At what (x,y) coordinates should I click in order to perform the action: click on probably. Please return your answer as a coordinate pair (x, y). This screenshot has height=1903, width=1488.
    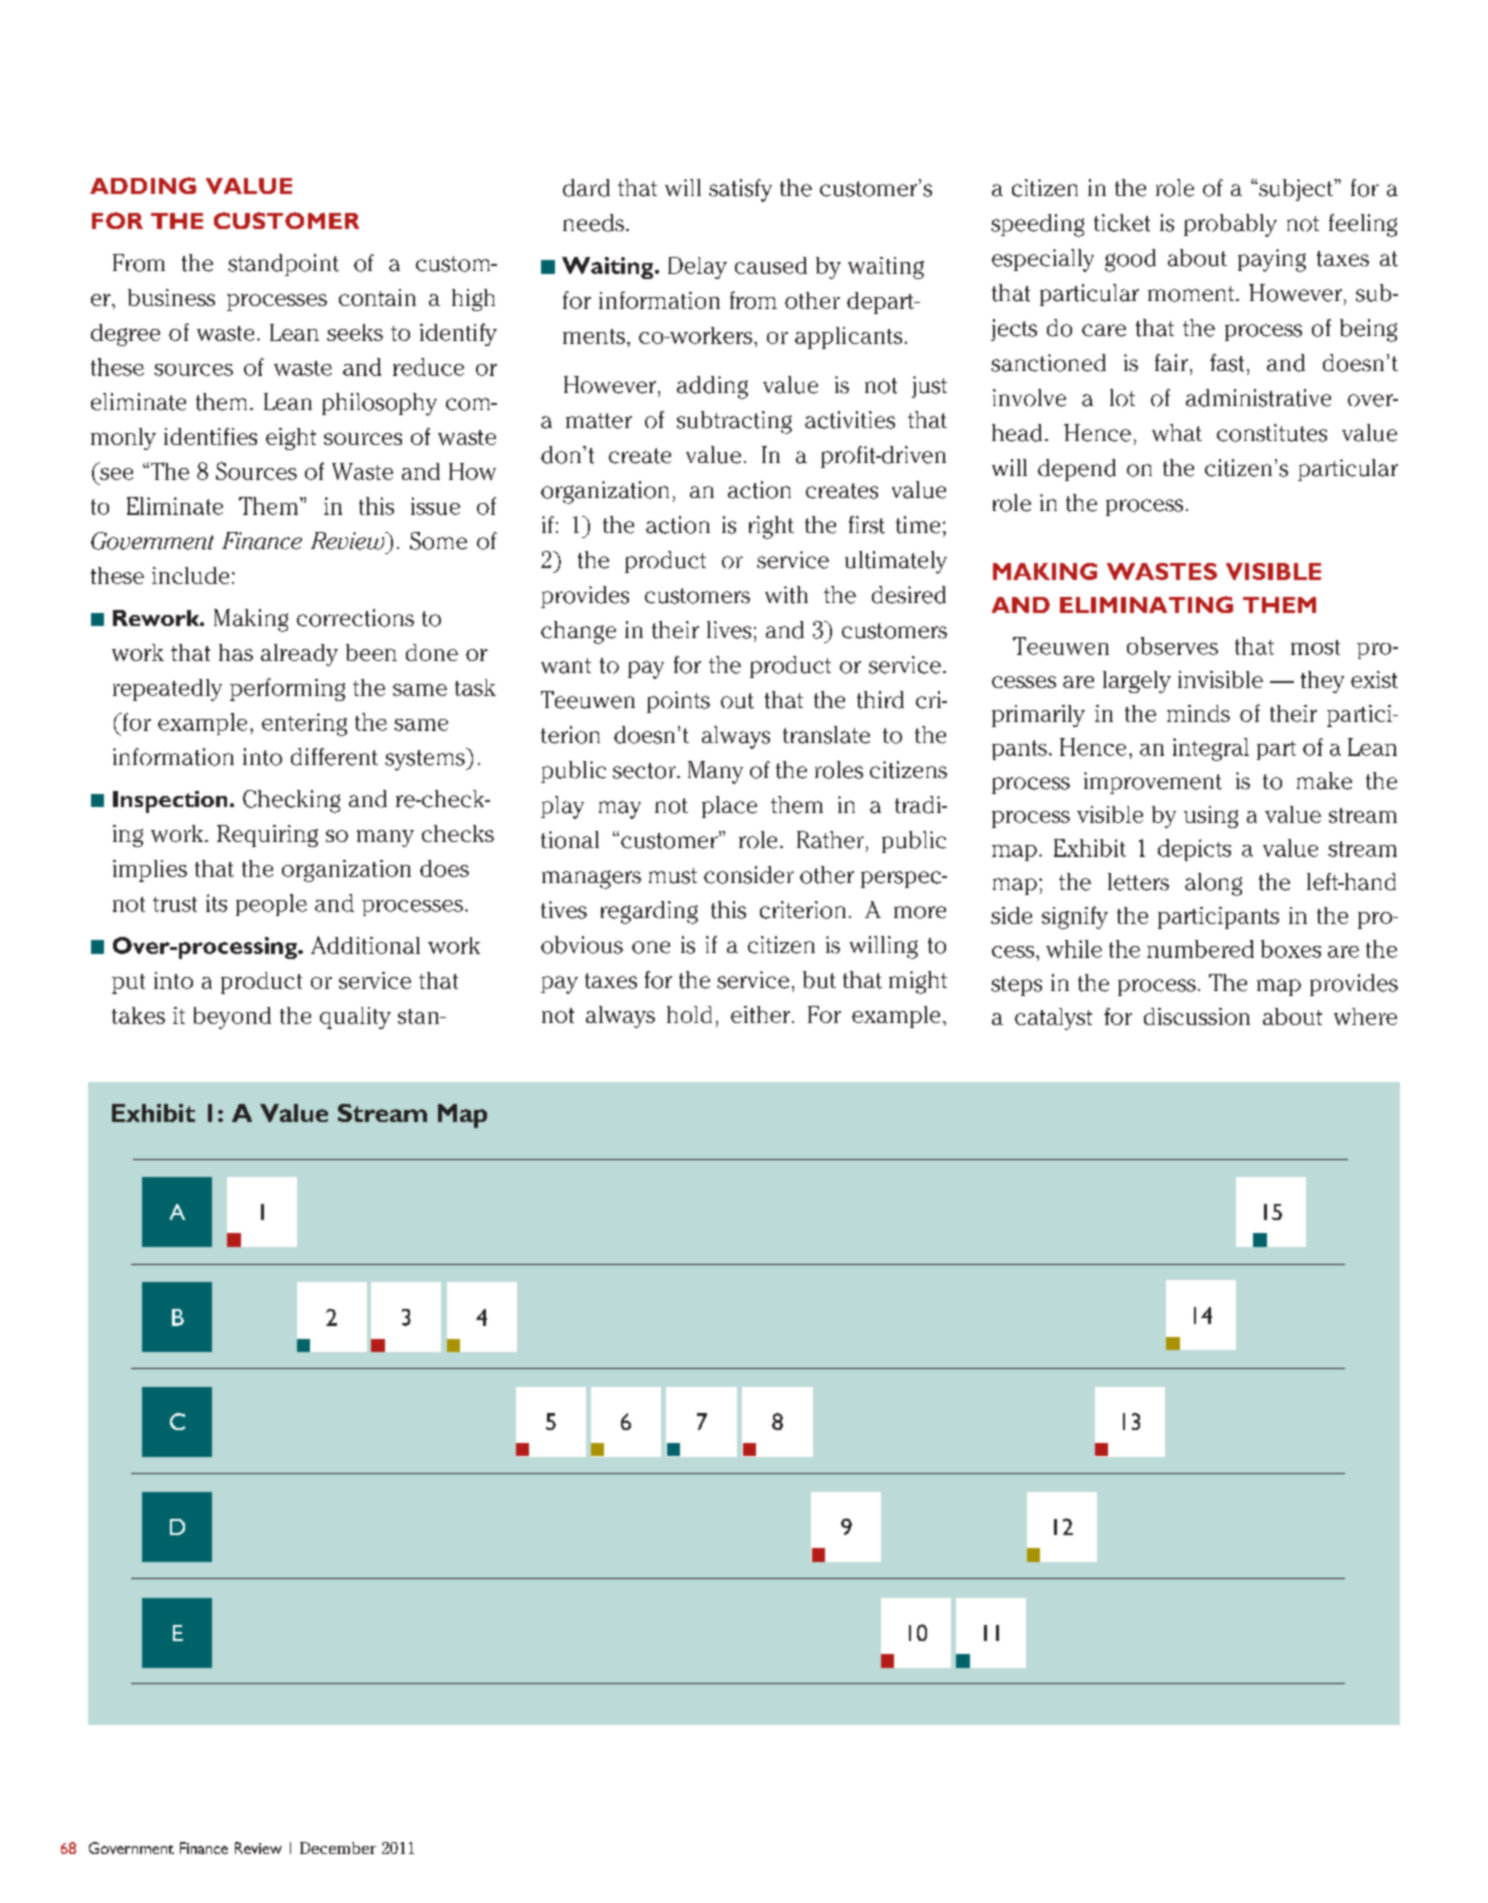
    Looking at the image, I should click on (1230, 225).
